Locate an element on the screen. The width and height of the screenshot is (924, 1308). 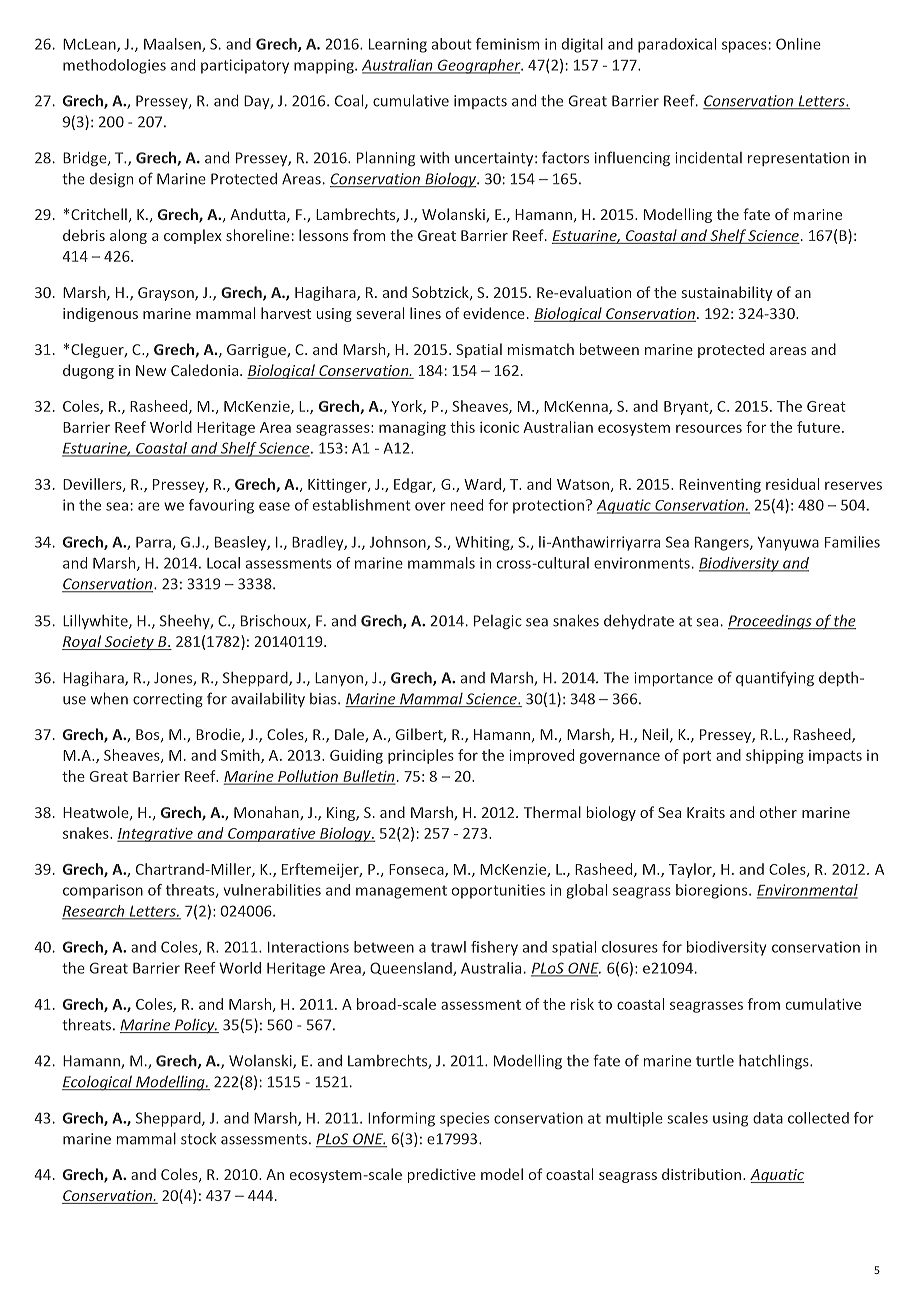
spaces is located at coordinates (744, 47).
